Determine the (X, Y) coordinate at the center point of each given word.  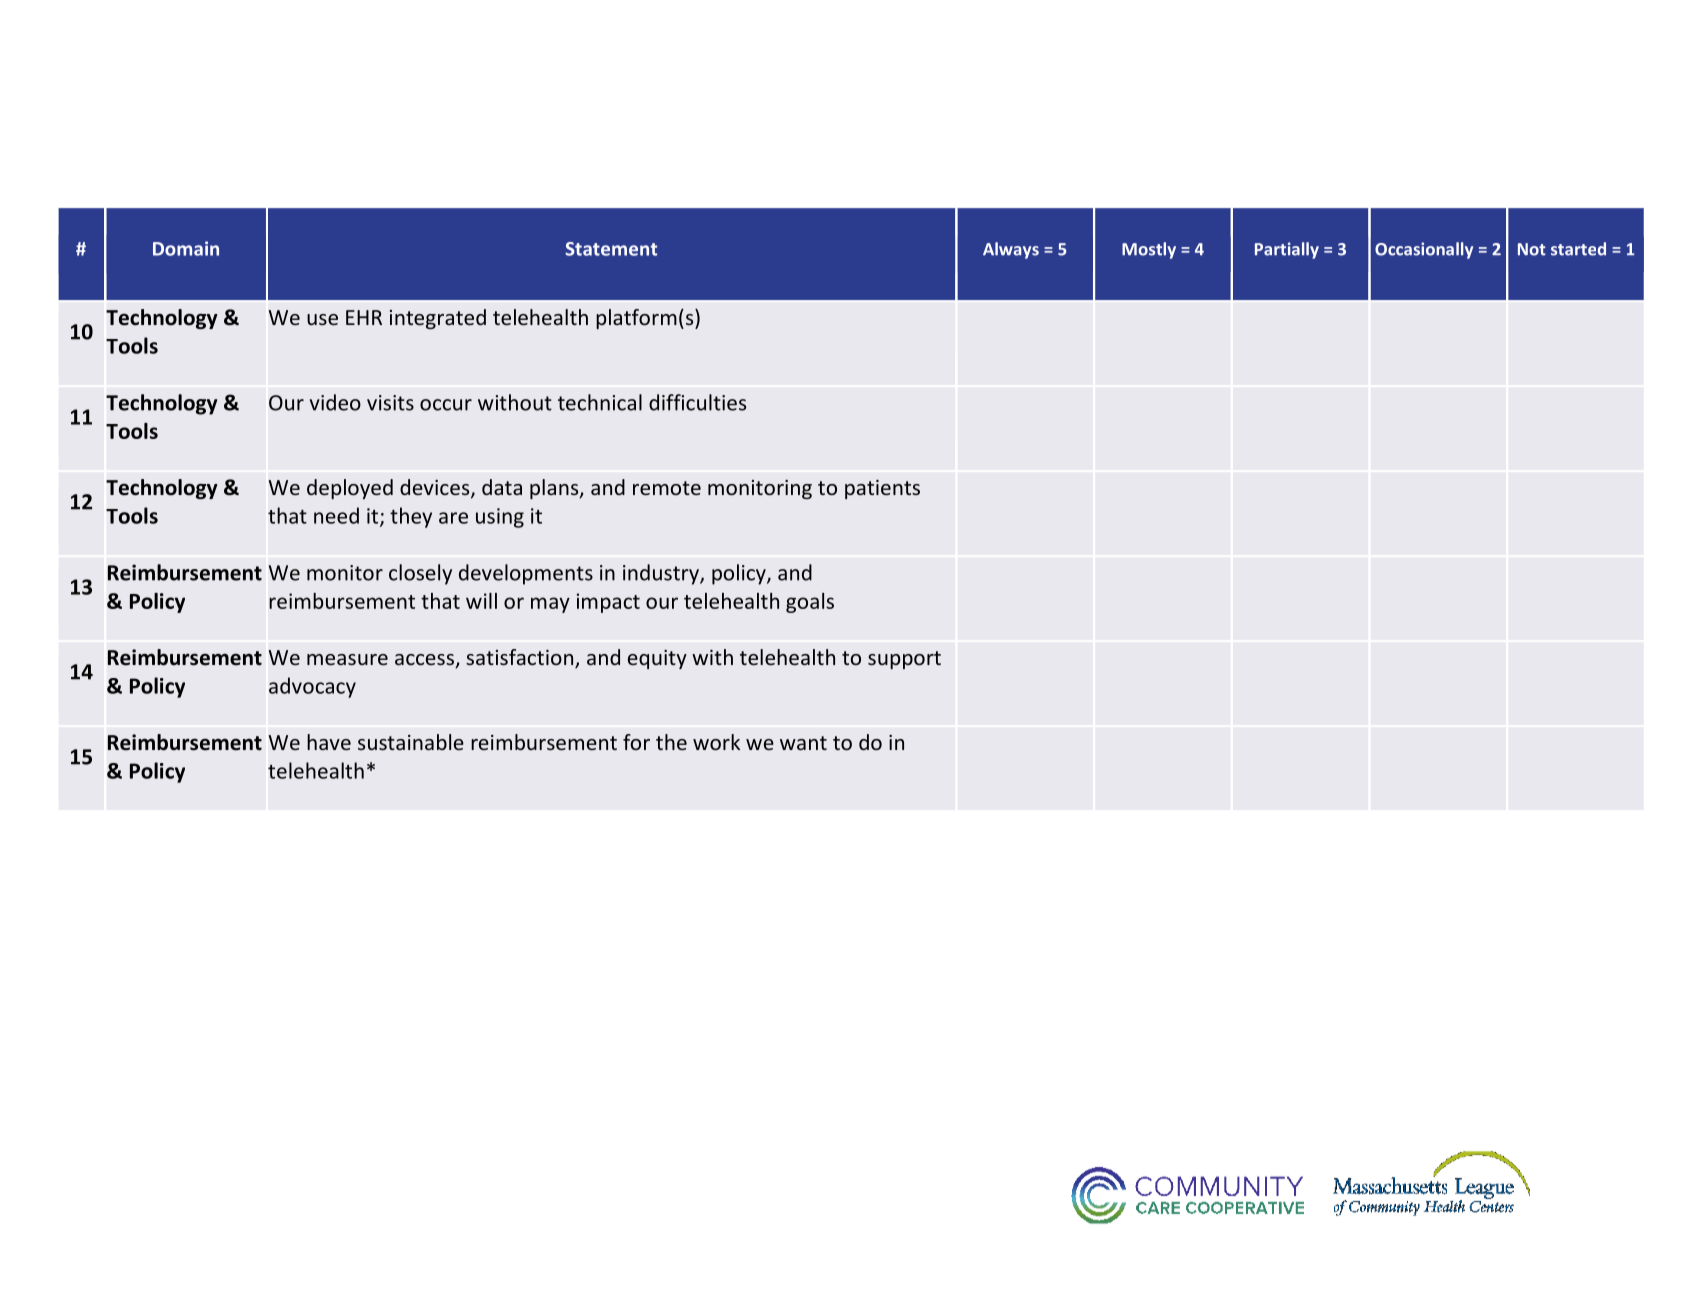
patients (882, 489)
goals (810, 603)
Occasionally (1424, 250)
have (329, 742)
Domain (186, 248)
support (904, 660)
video (335, 402)
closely (420, 574)
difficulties (697, 402)
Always (1011, 250)
